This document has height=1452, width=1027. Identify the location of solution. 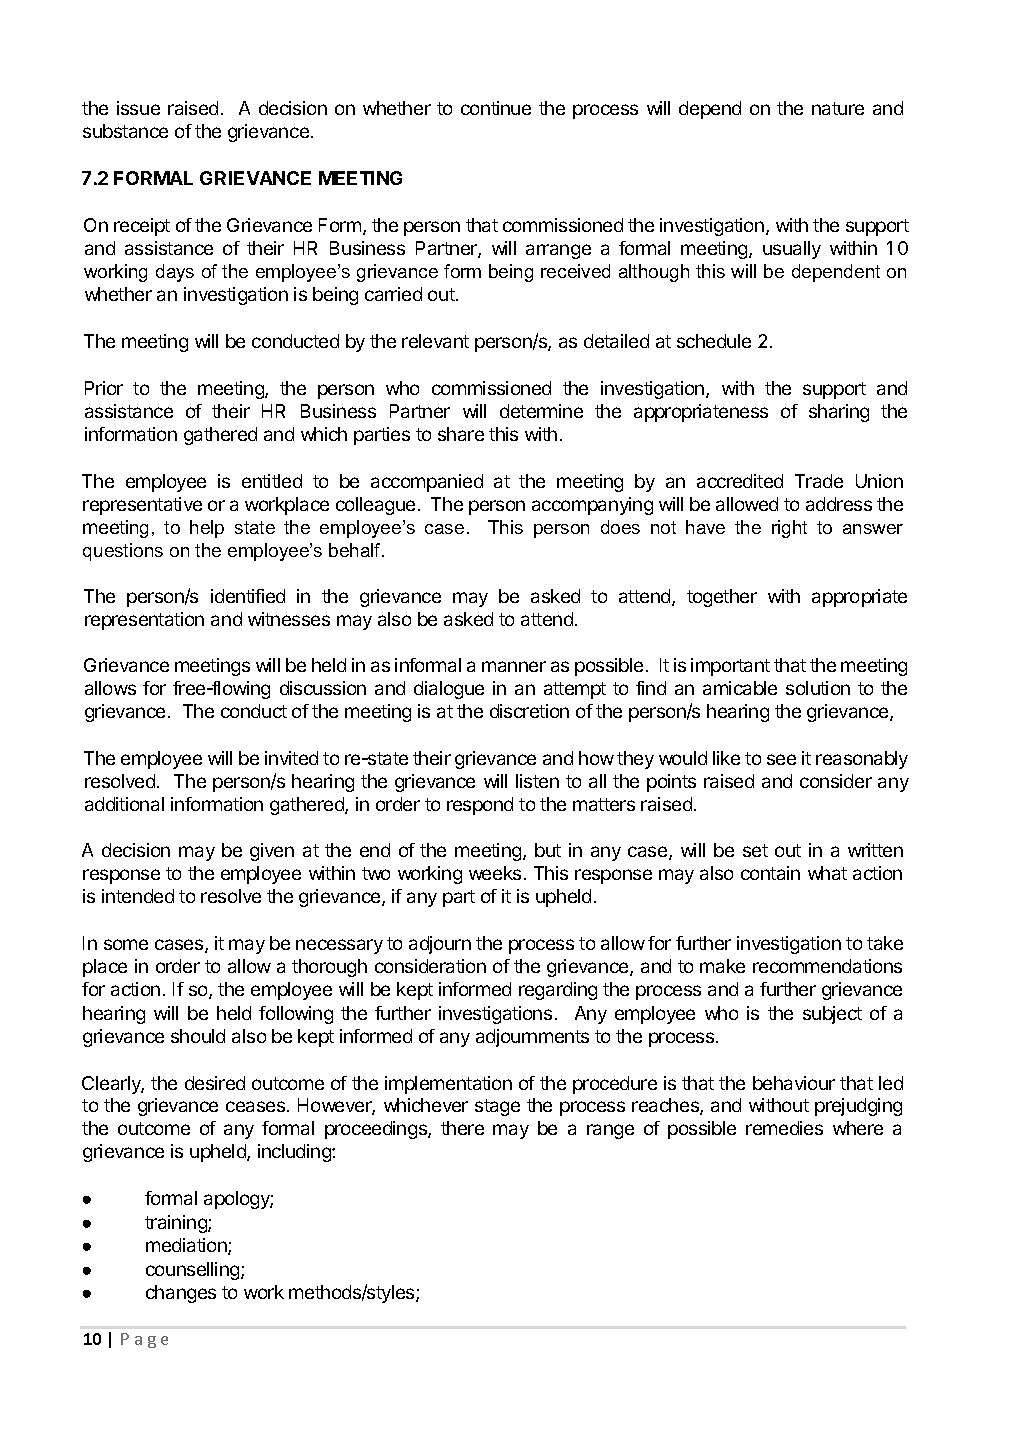
(818, 688).
